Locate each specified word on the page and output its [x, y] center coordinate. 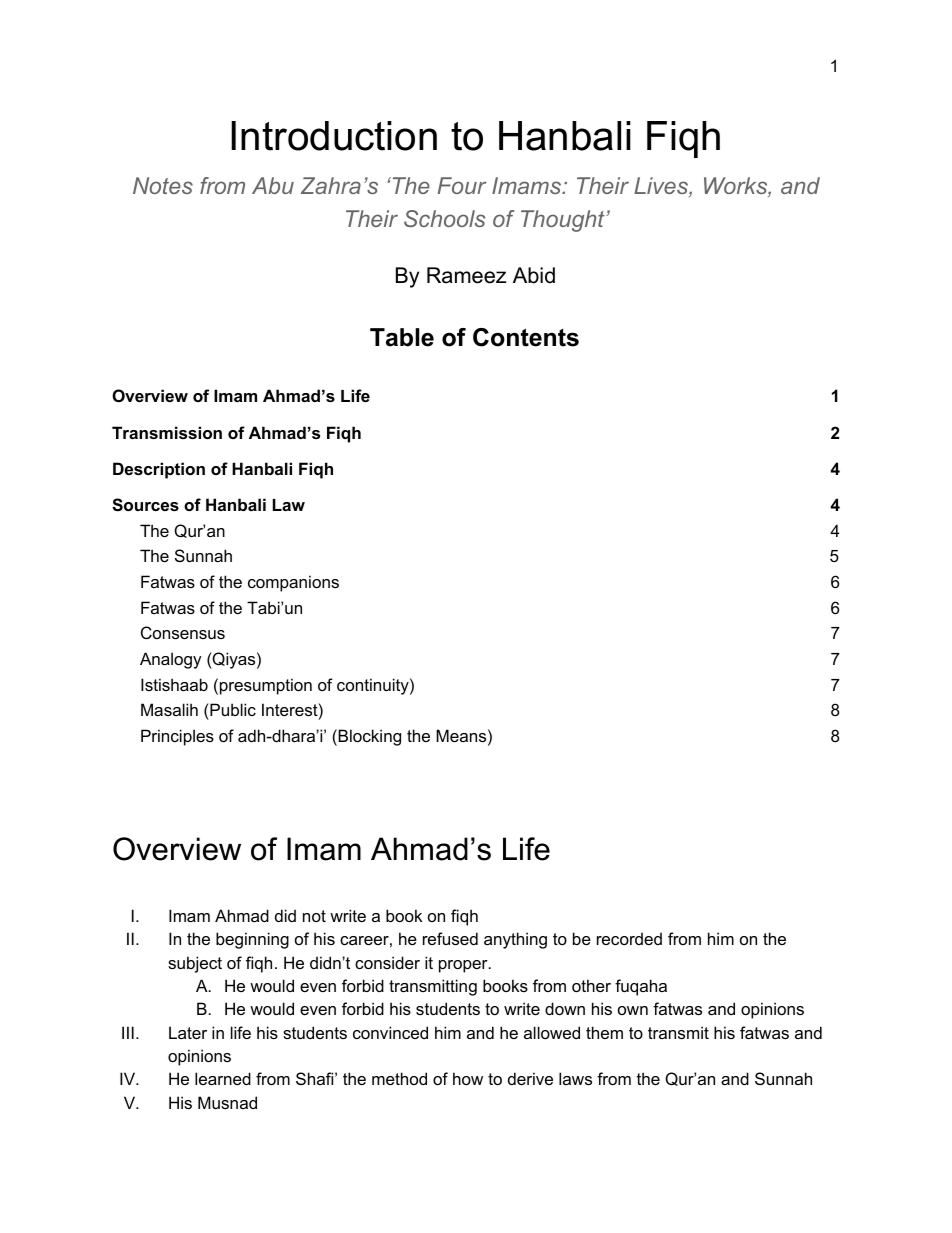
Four [462, 185]
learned [223, 1078]
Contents [526, 337]
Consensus [183, 632]
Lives [662, 187]
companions [293, 583]
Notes [163, 185]
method [399, 1078]
